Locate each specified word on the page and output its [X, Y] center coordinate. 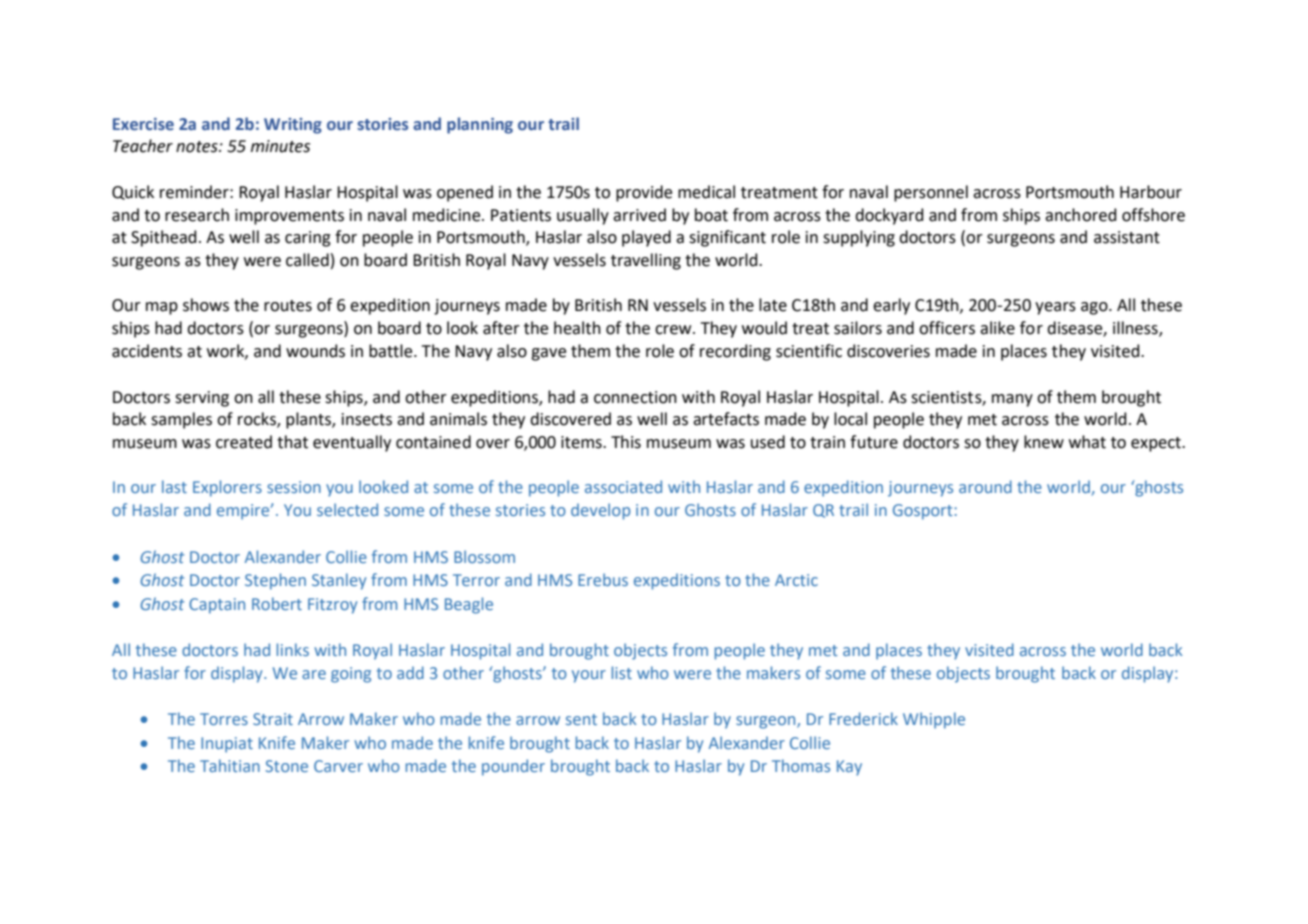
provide [644, 193]
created [244, 442]
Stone [286, 766]
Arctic [796, 580]
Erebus [603, 579]
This [626, 442]
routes [288, 306]
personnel [931, 193]
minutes [280, 146]
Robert [277, 603]
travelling [646, 261]
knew [1044, 442]
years [1055, 308]
